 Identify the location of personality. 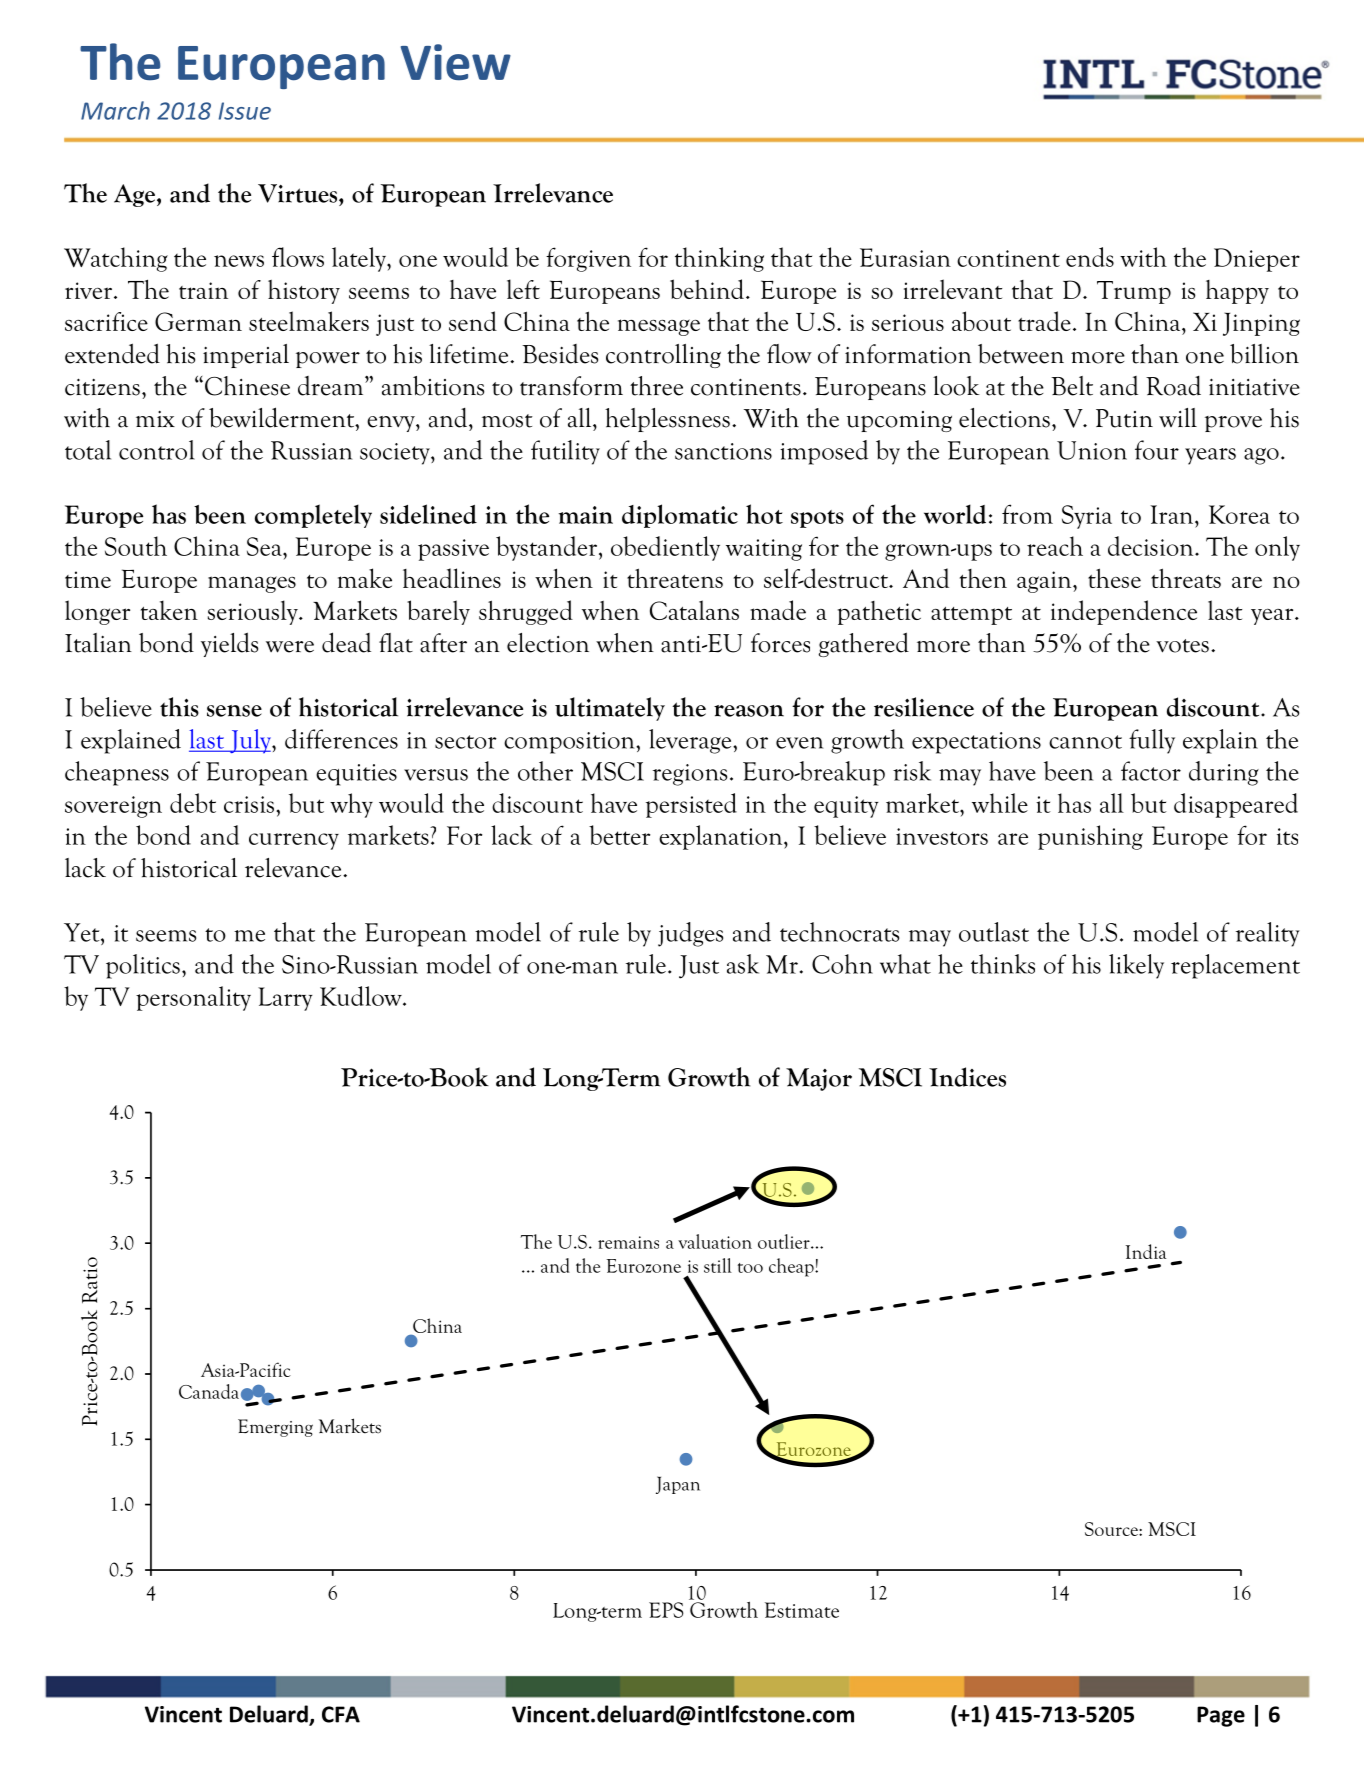
(193, 998).
